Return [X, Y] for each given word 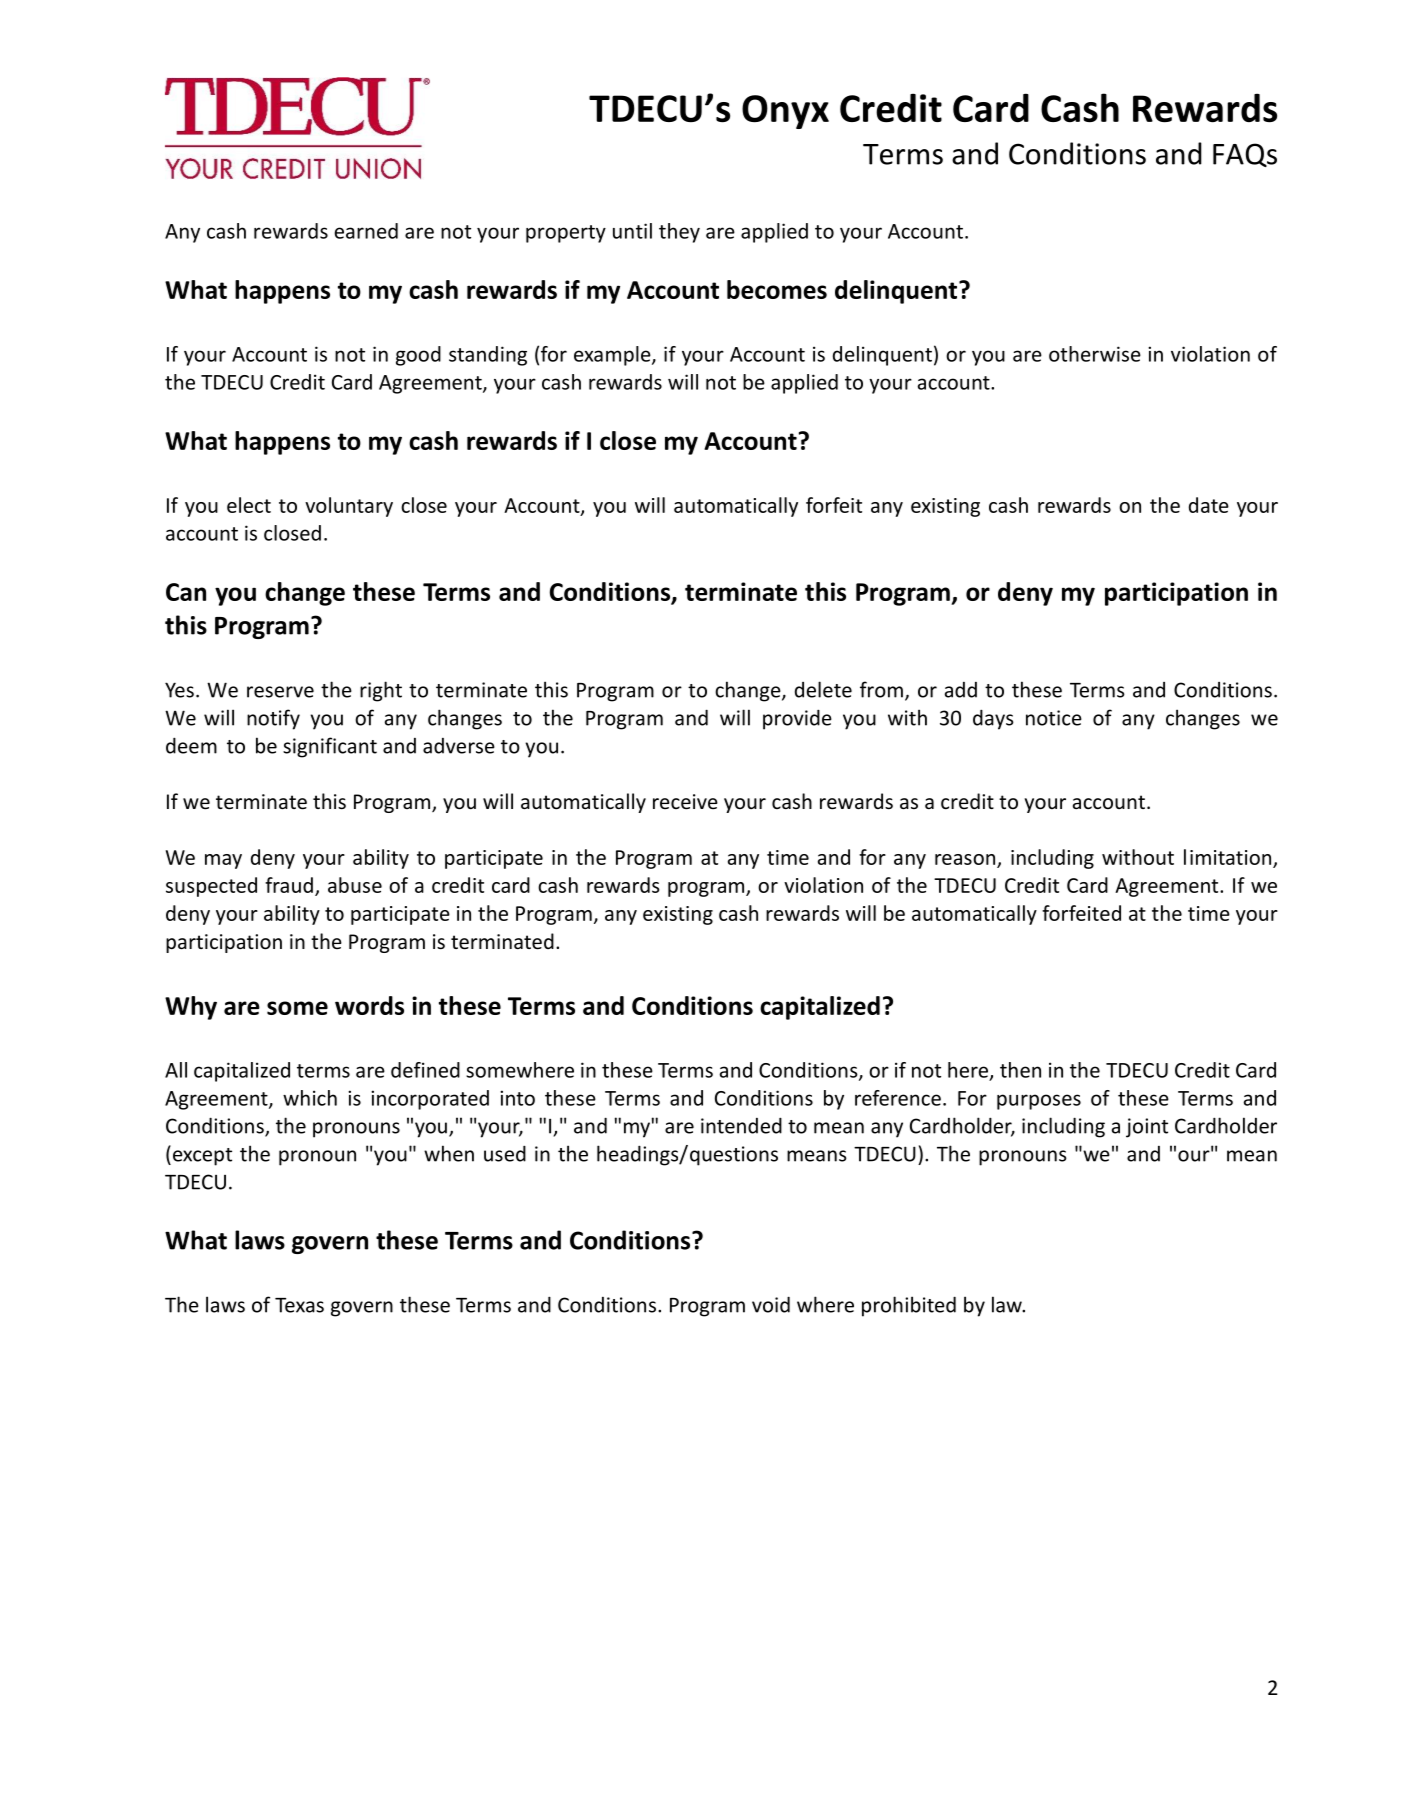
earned [366, 231]
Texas [299, 1305]
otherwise [1095, 354]
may [223, 861]
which [310, 1098]
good [418, 356]
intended [741, 1125]
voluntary [349, 507]
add [961, 690]
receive [685, 802]
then [1020, 1070]
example [613, 356]
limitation [1227, 857]
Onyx [785, 112]
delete [823, 689]
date [1209, 505]
